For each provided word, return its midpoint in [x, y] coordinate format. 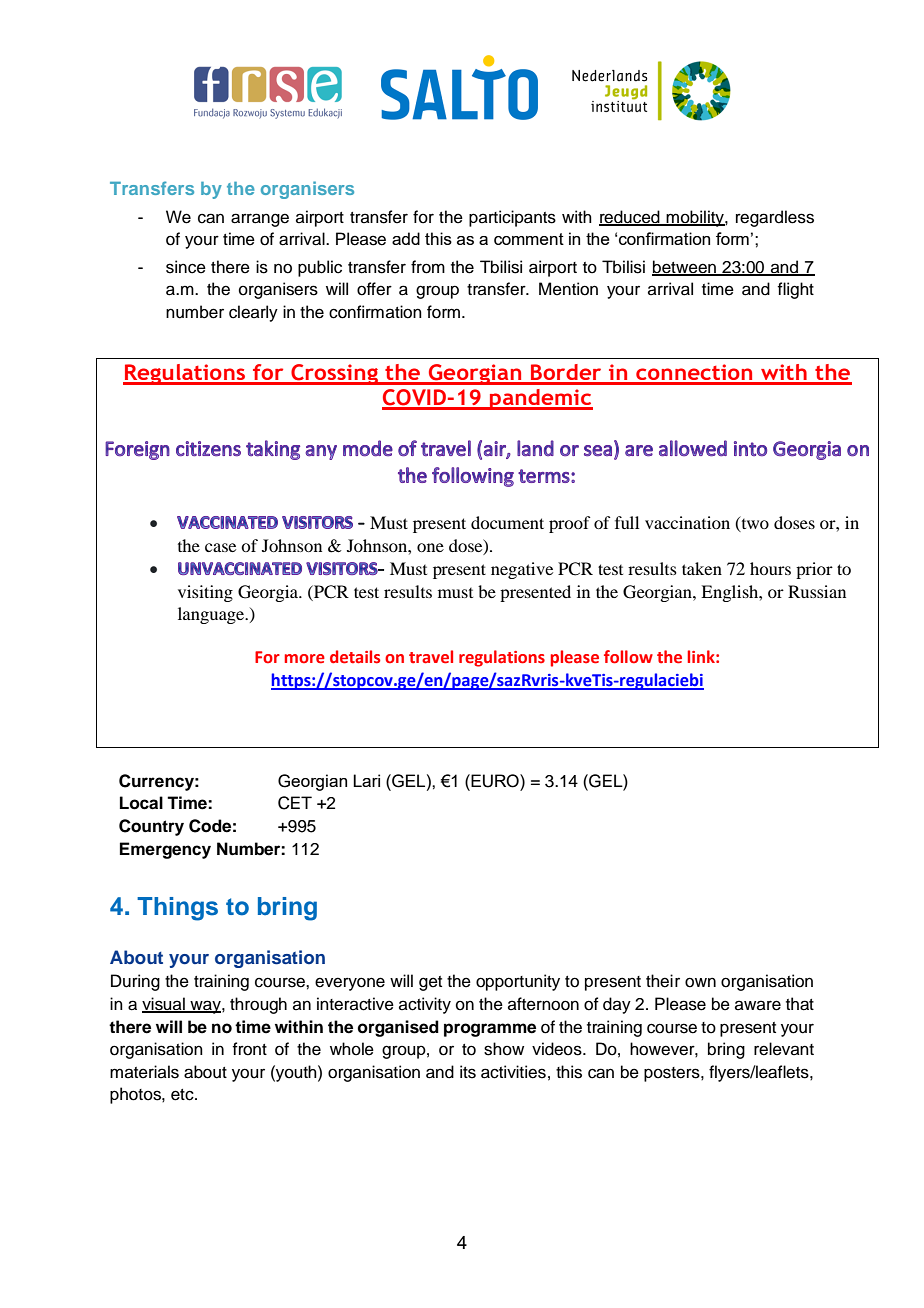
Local [141, 803]
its [468, 1072]
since [186, 267]
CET [295, 803]
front [249, 1049]
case [220, 547]
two [754, 523]
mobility [695, 218]
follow [628, 657]
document [507, 522]
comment [529, 239]
